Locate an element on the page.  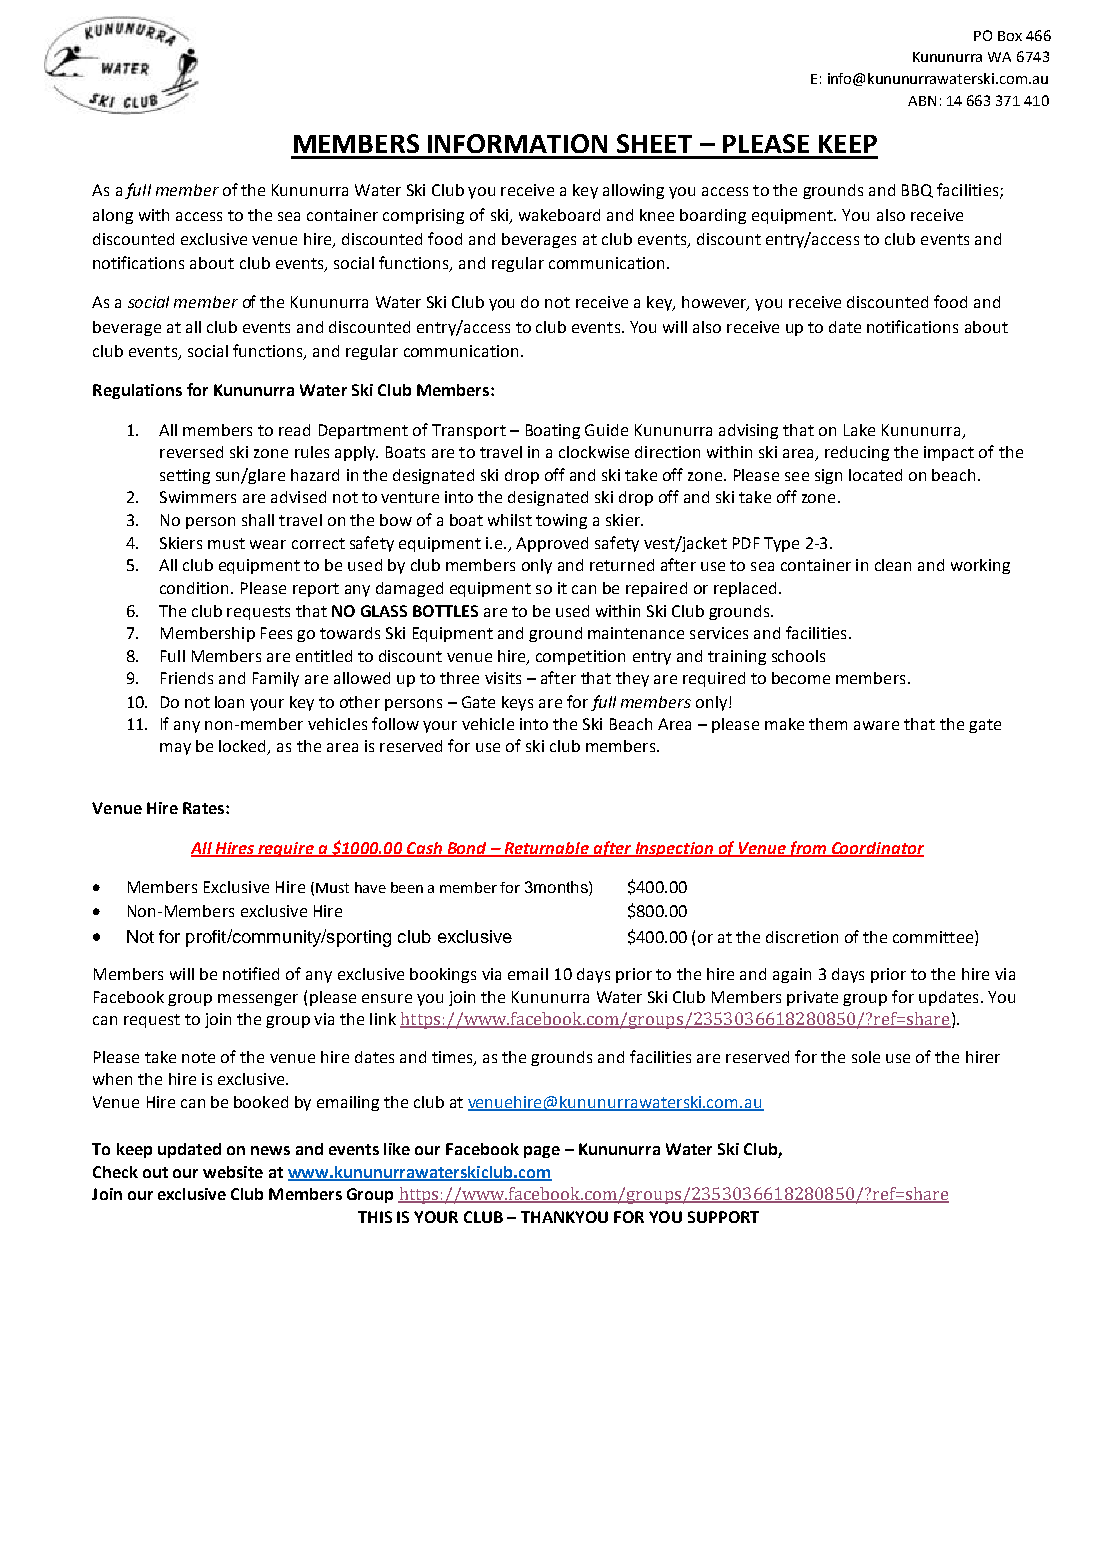
Fees is located at coordinates (276, 633).
